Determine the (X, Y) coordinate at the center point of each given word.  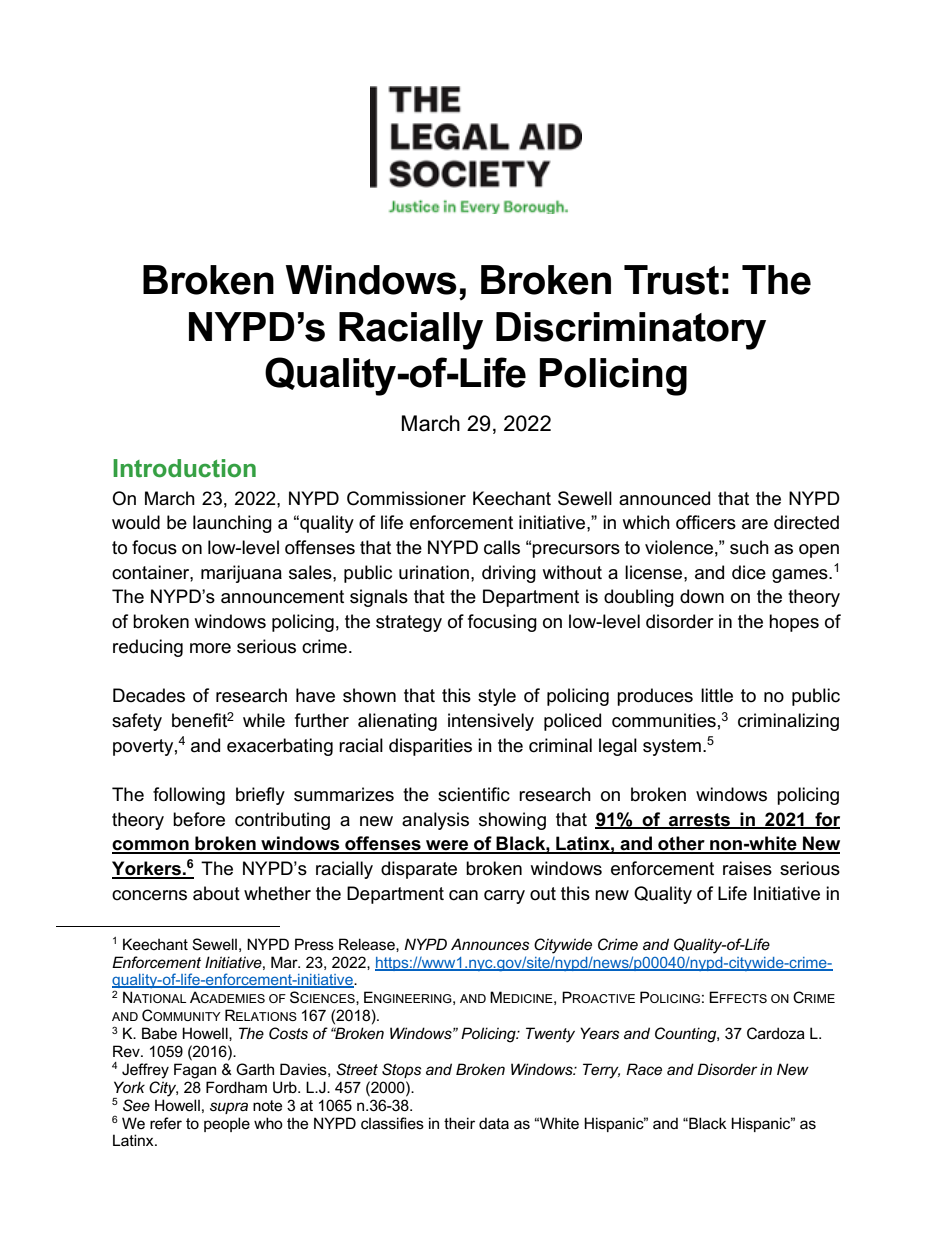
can (463, 895)
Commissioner (406, 498)
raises (747, 868)
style (497, 697)
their (459, 1123)
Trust (671, 280)
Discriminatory (631, 331)
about (216, 893)
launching (232, 524)
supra (229, 1108)
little (717, 695)
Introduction (184, 468)
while (264, 720)
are (755, 524)
